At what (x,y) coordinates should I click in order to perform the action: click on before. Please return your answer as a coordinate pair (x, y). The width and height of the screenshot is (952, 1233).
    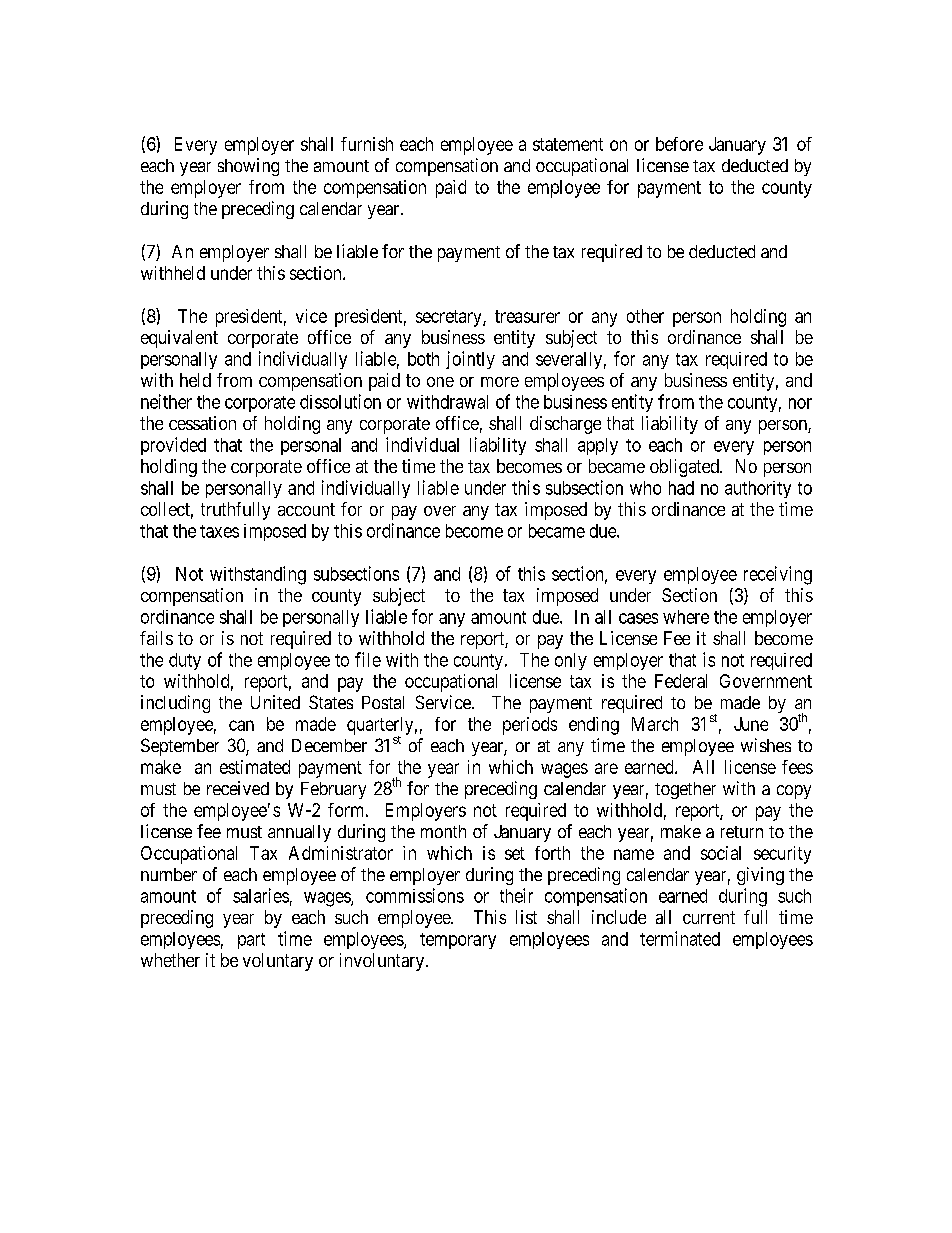
    Looking at the image, I should click on (679, 144).
